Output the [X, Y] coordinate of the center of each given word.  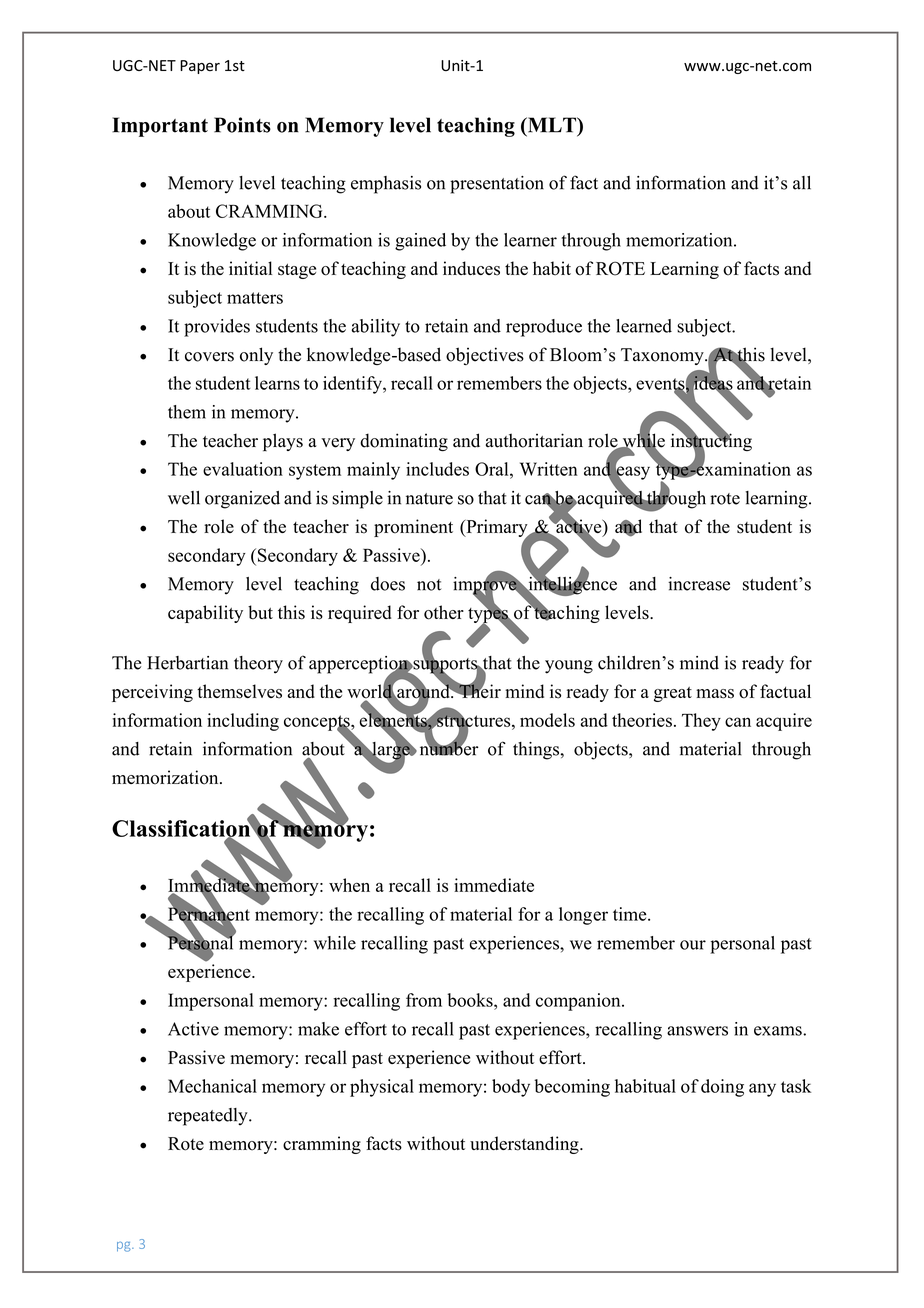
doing [722, 1088]
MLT [551, 126]
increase [699, 584]
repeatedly [209, 1117]
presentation [497, 185]
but [260, 612]
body [511, 1088]
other [444, 612]
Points [242, 125]
